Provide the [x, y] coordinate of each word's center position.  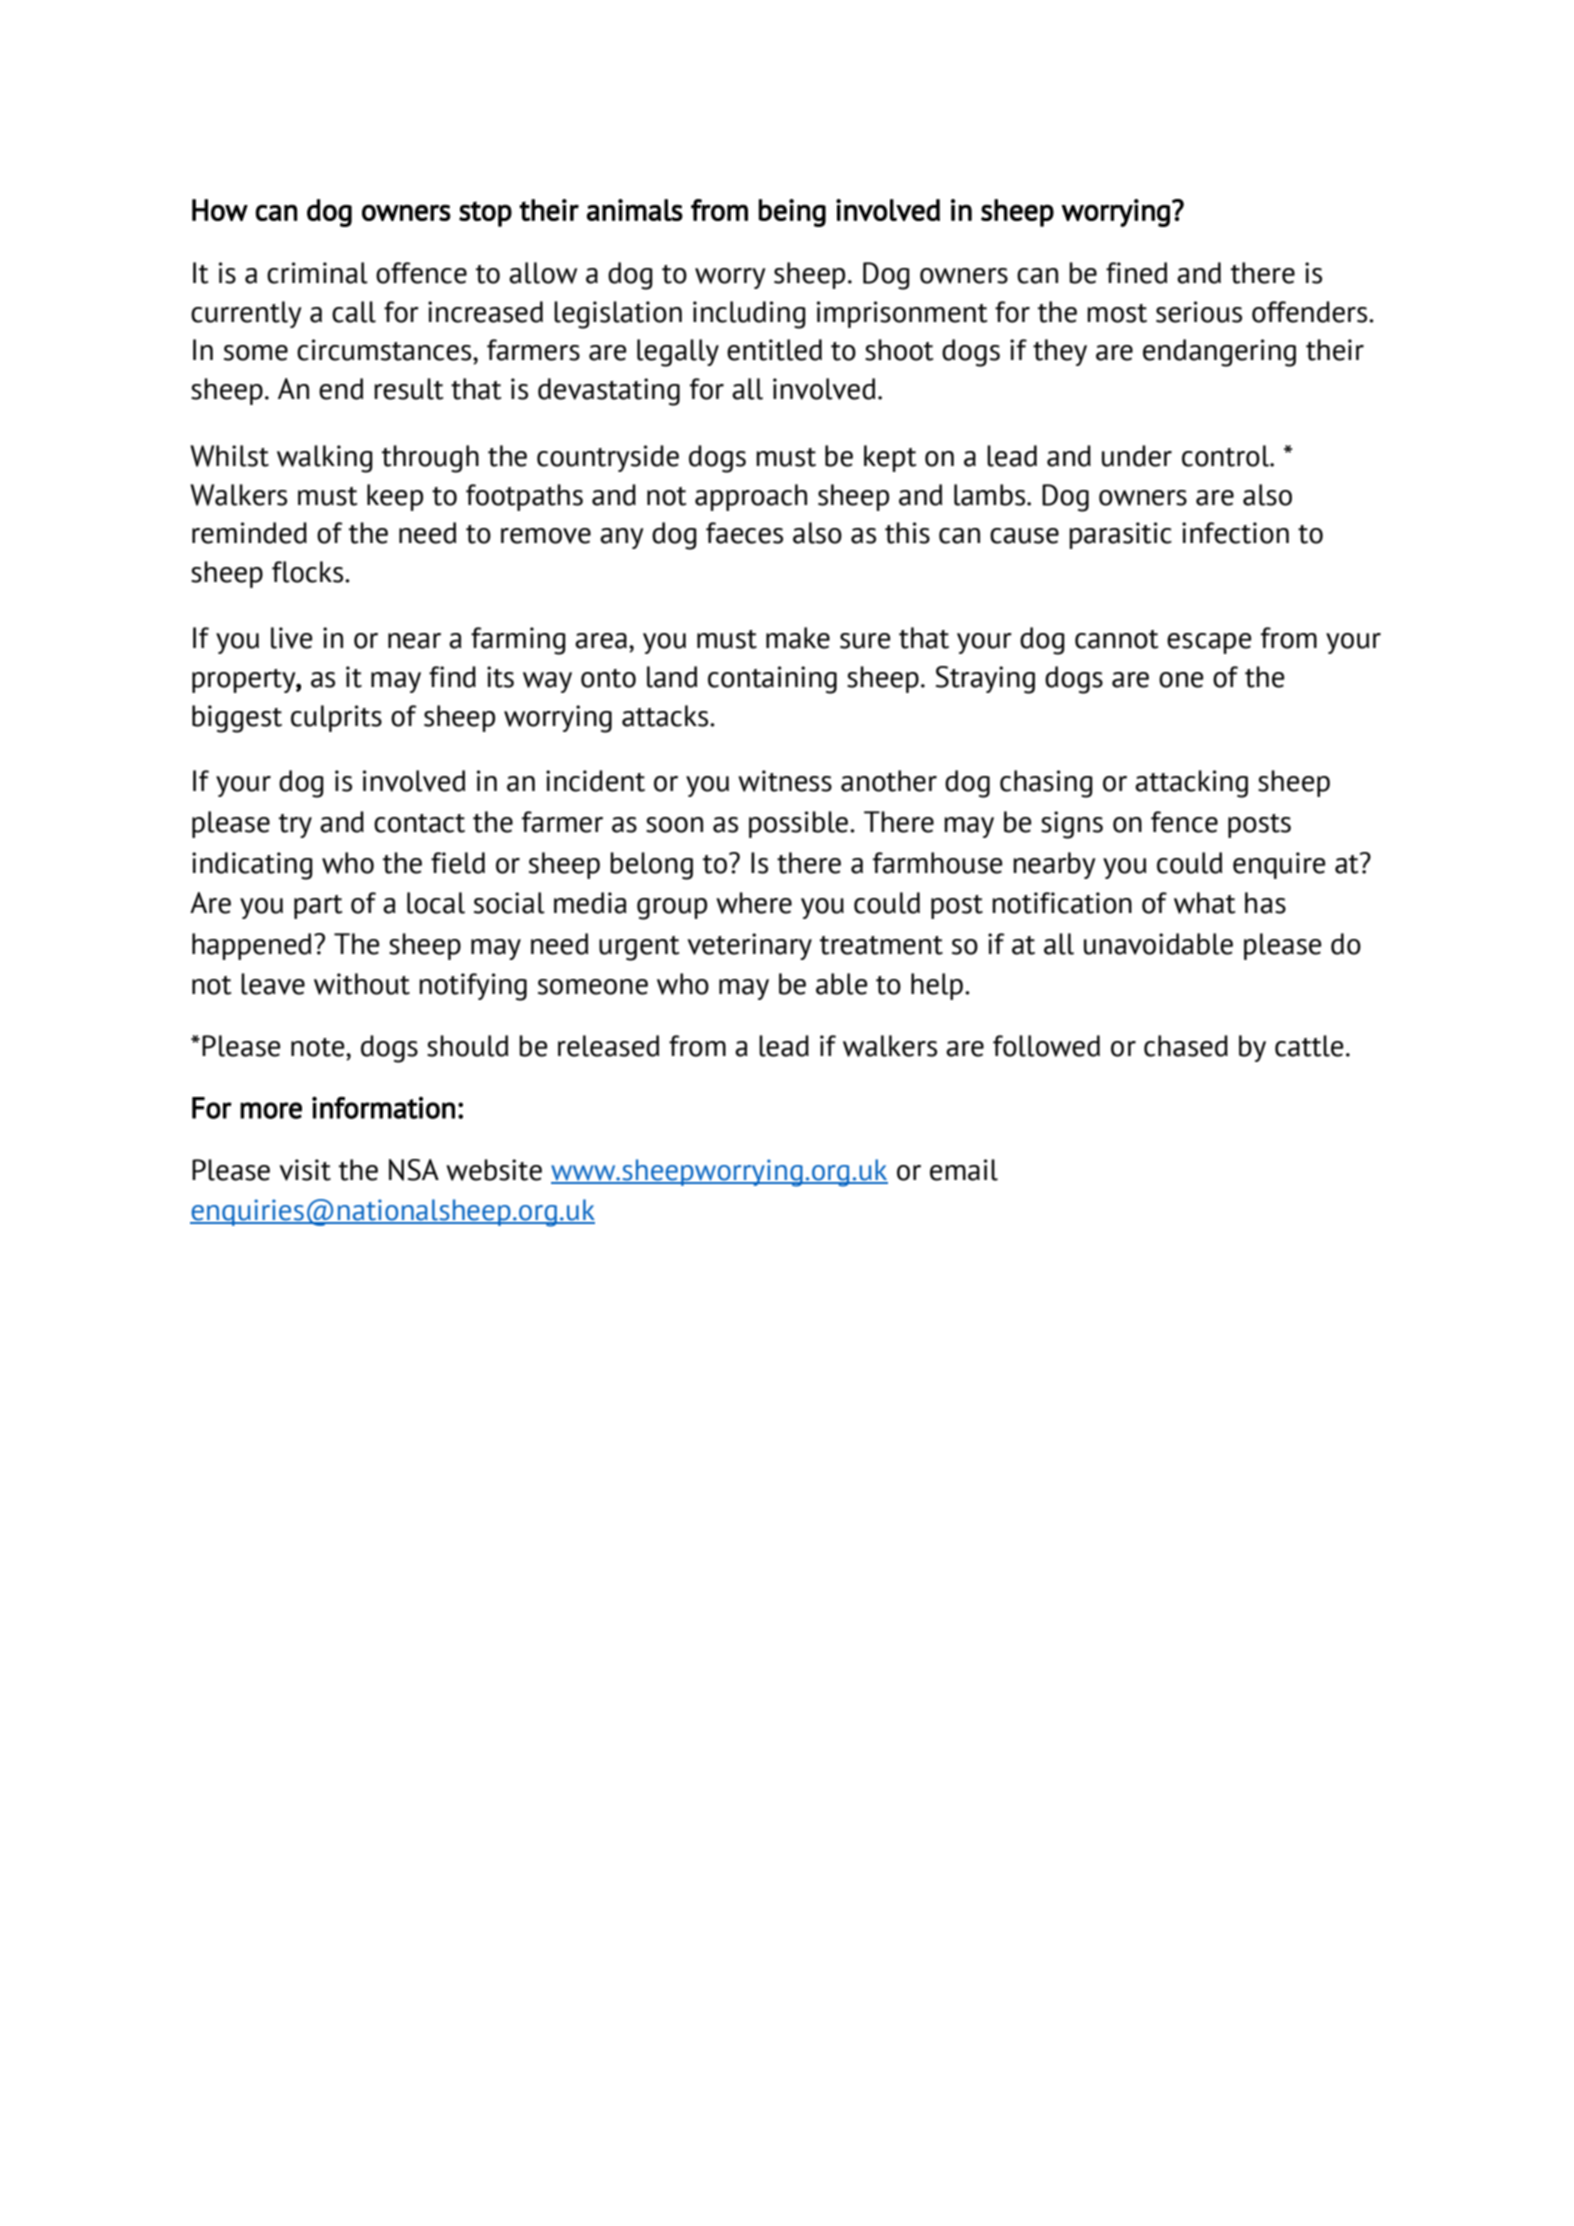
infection [1235, 533]
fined [1136, 273]
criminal [317, 273]
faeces [744, 533]
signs [1072, 825]
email [964, 1170]
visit [305, 1170]
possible [800, 824]
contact [419, 823]
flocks [309, 572]
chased [1186, 1046]
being [792, 213]
